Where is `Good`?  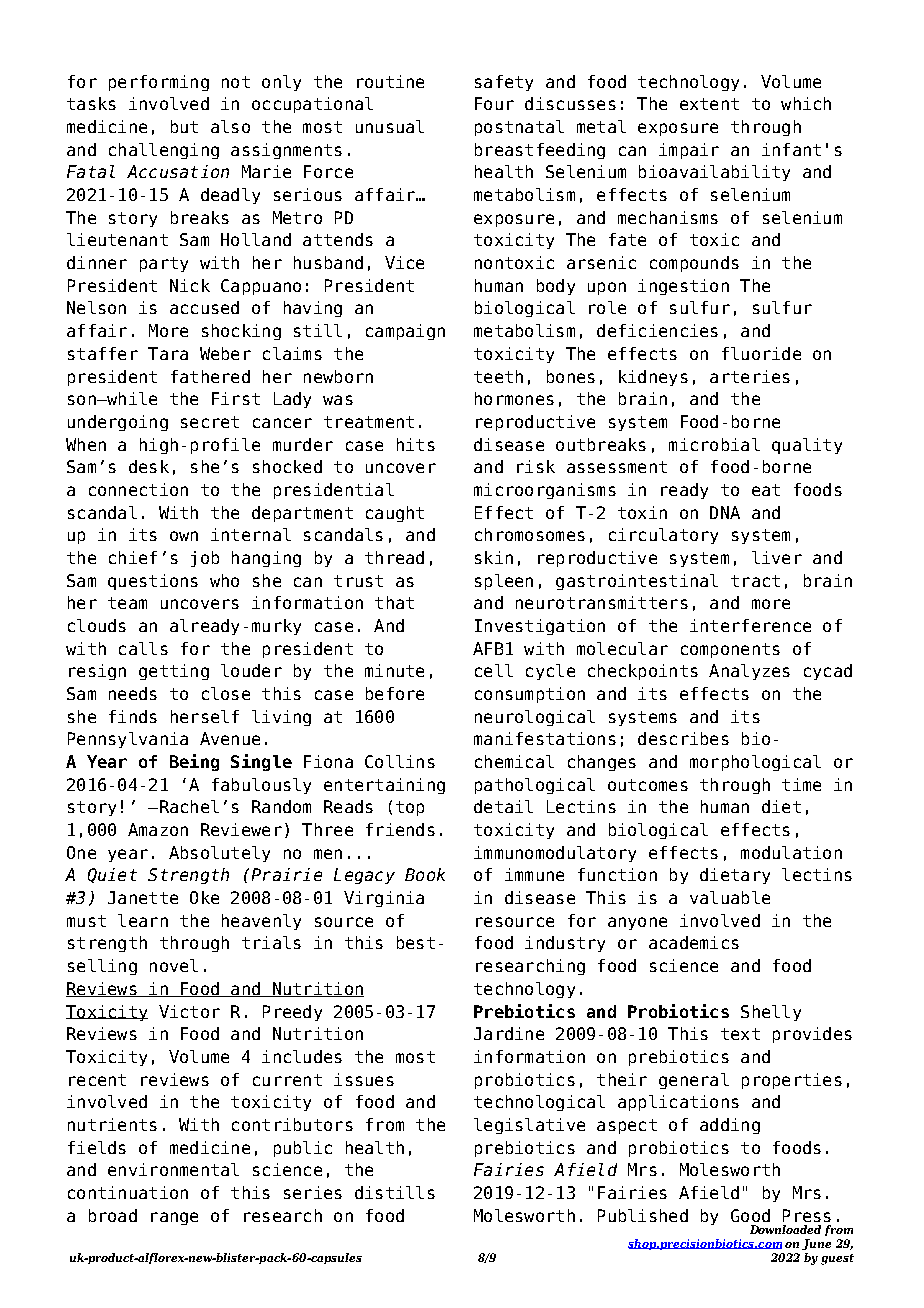
Good is located at coordinates (750, 1215).
